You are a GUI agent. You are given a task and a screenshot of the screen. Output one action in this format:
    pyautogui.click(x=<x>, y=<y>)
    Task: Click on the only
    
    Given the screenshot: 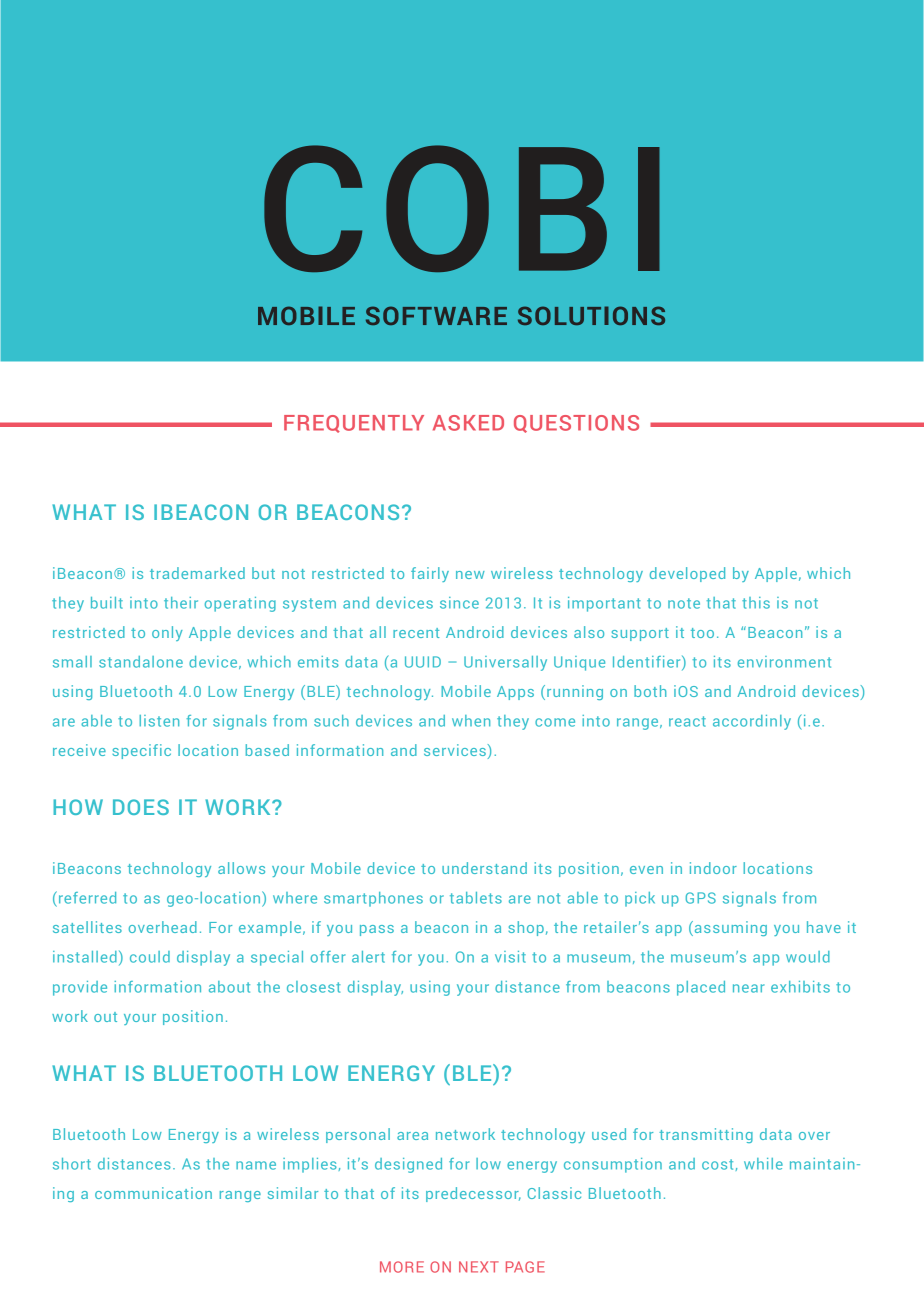 What is the action you would take?
    pyautogui.click(x=167, y=633)
